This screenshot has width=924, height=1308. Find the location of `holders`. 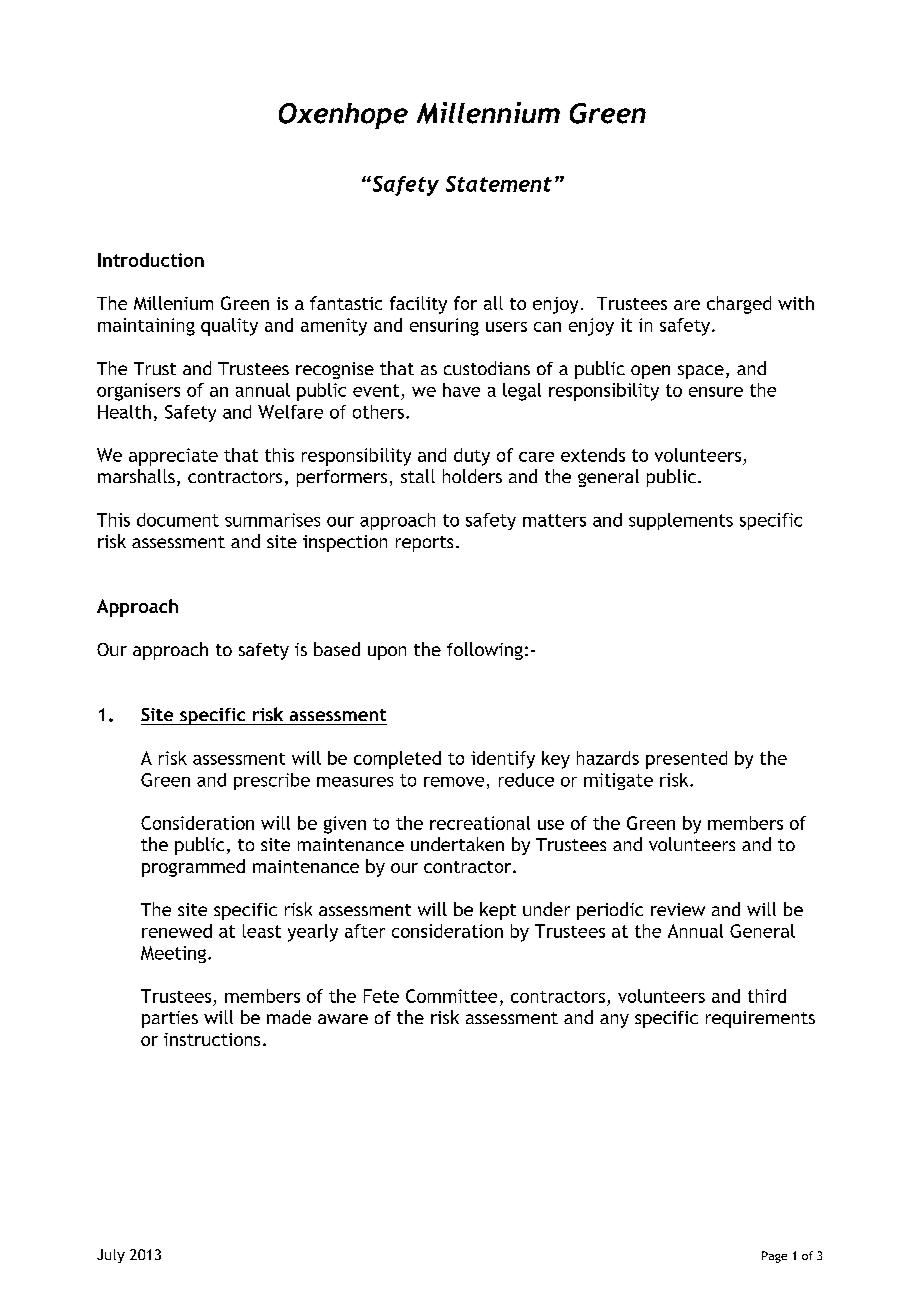

holders is located at coordinates (472, 476).
